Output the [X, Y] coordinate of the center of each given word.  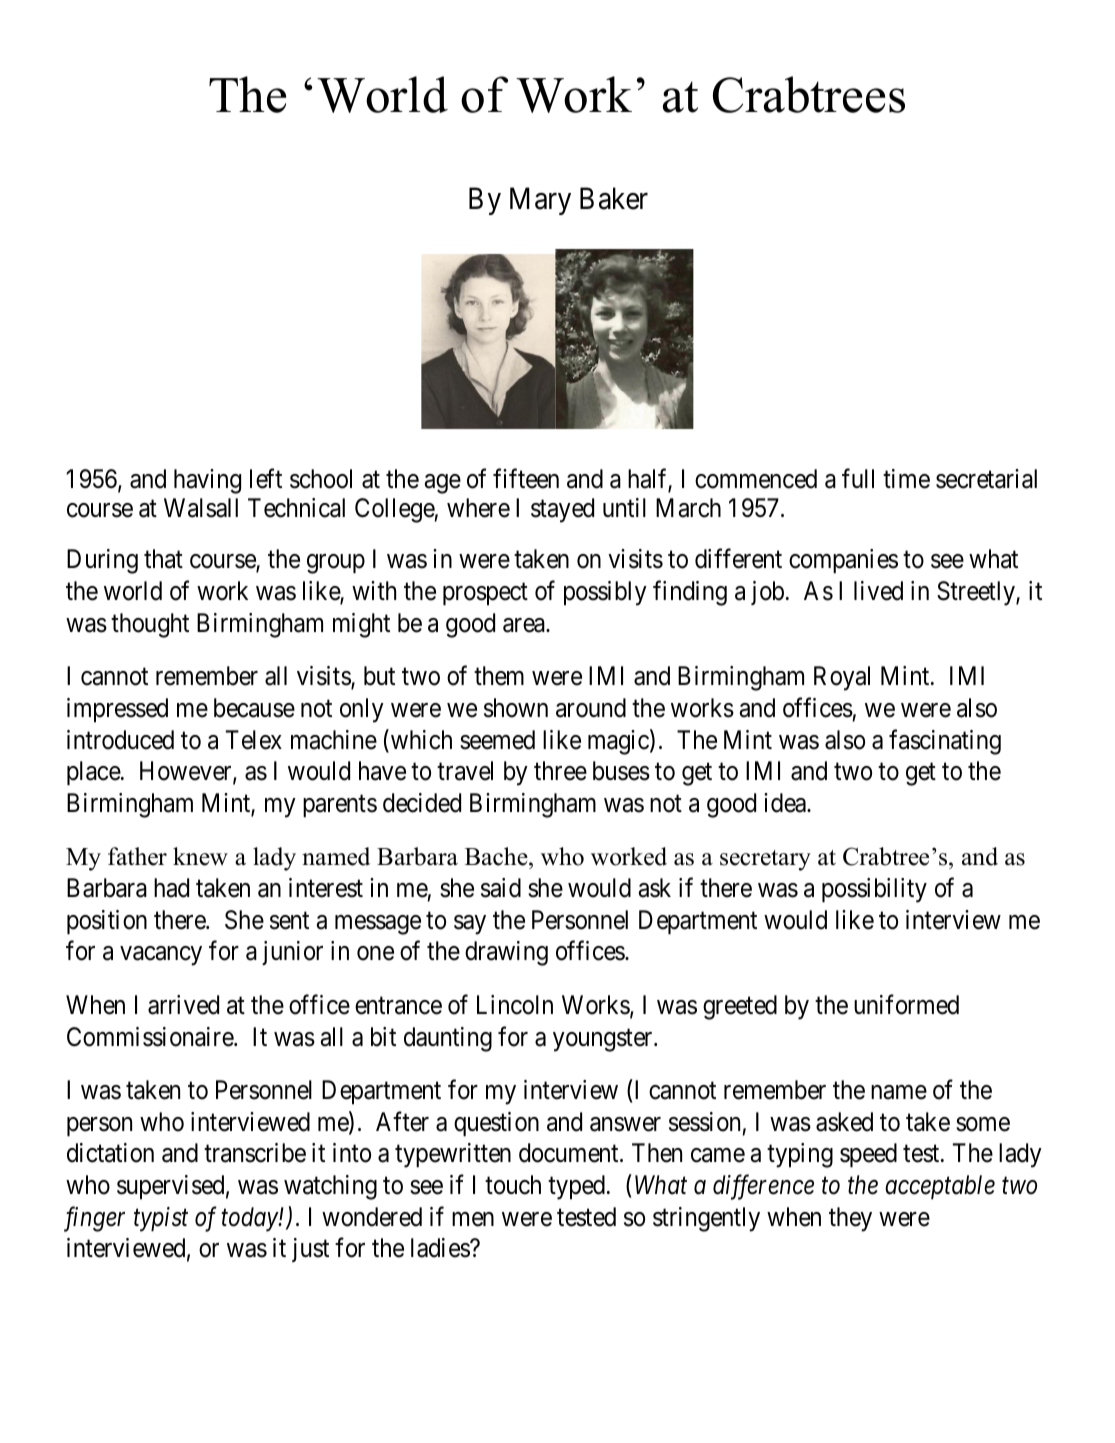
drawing [506, 953]
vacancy [161, 956]
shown [516, 708]
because [254, 708]
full [858, 478]
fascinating [945, 742]
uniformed [906, 1004]
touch [513, 1185]
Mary [540, 201]
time [906, 479]
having [207, 481]
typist [161, 1219]
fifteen [526, 478]
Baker [614, 198]
